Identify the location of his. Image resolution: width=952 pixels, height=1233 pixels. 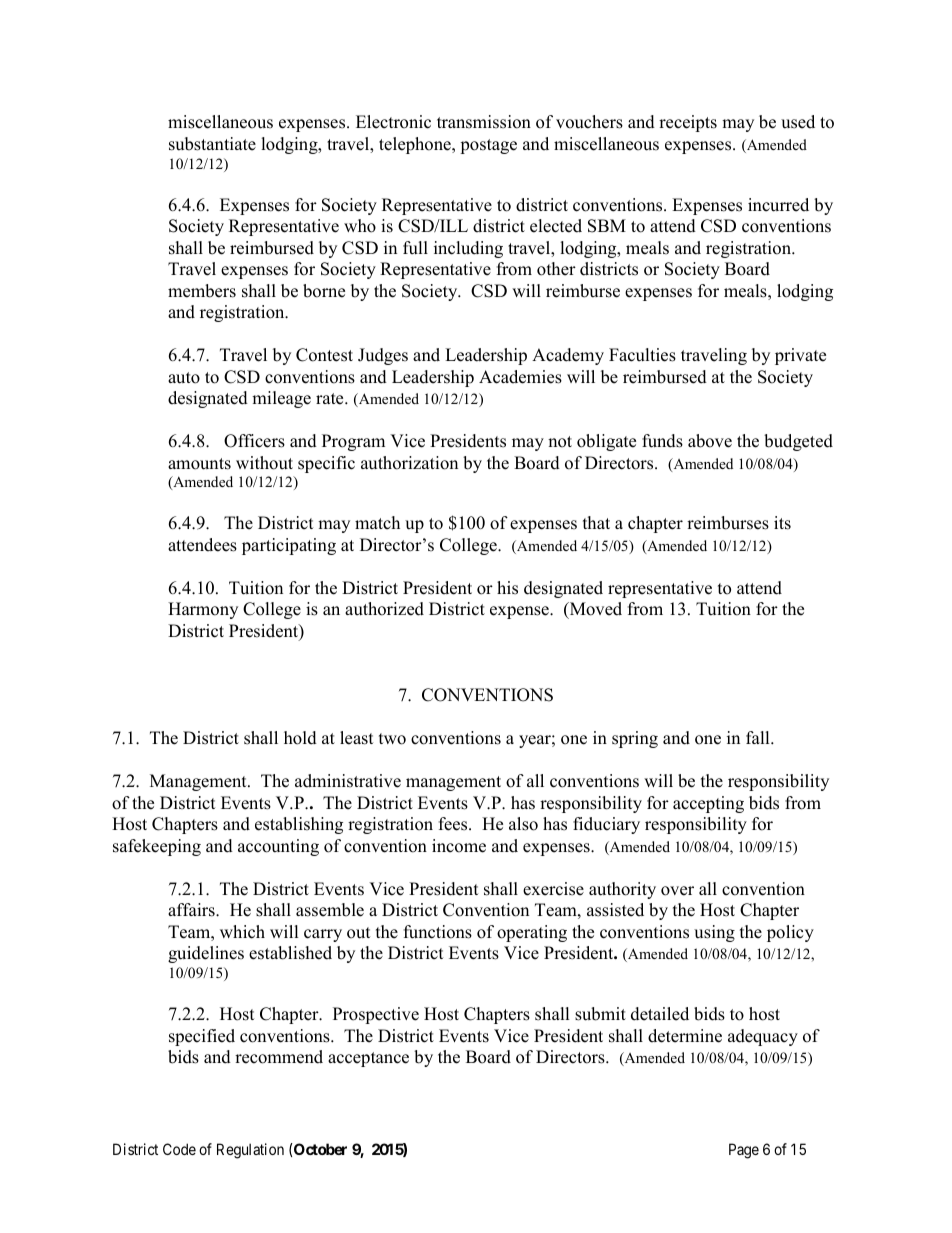
(507, 588).
